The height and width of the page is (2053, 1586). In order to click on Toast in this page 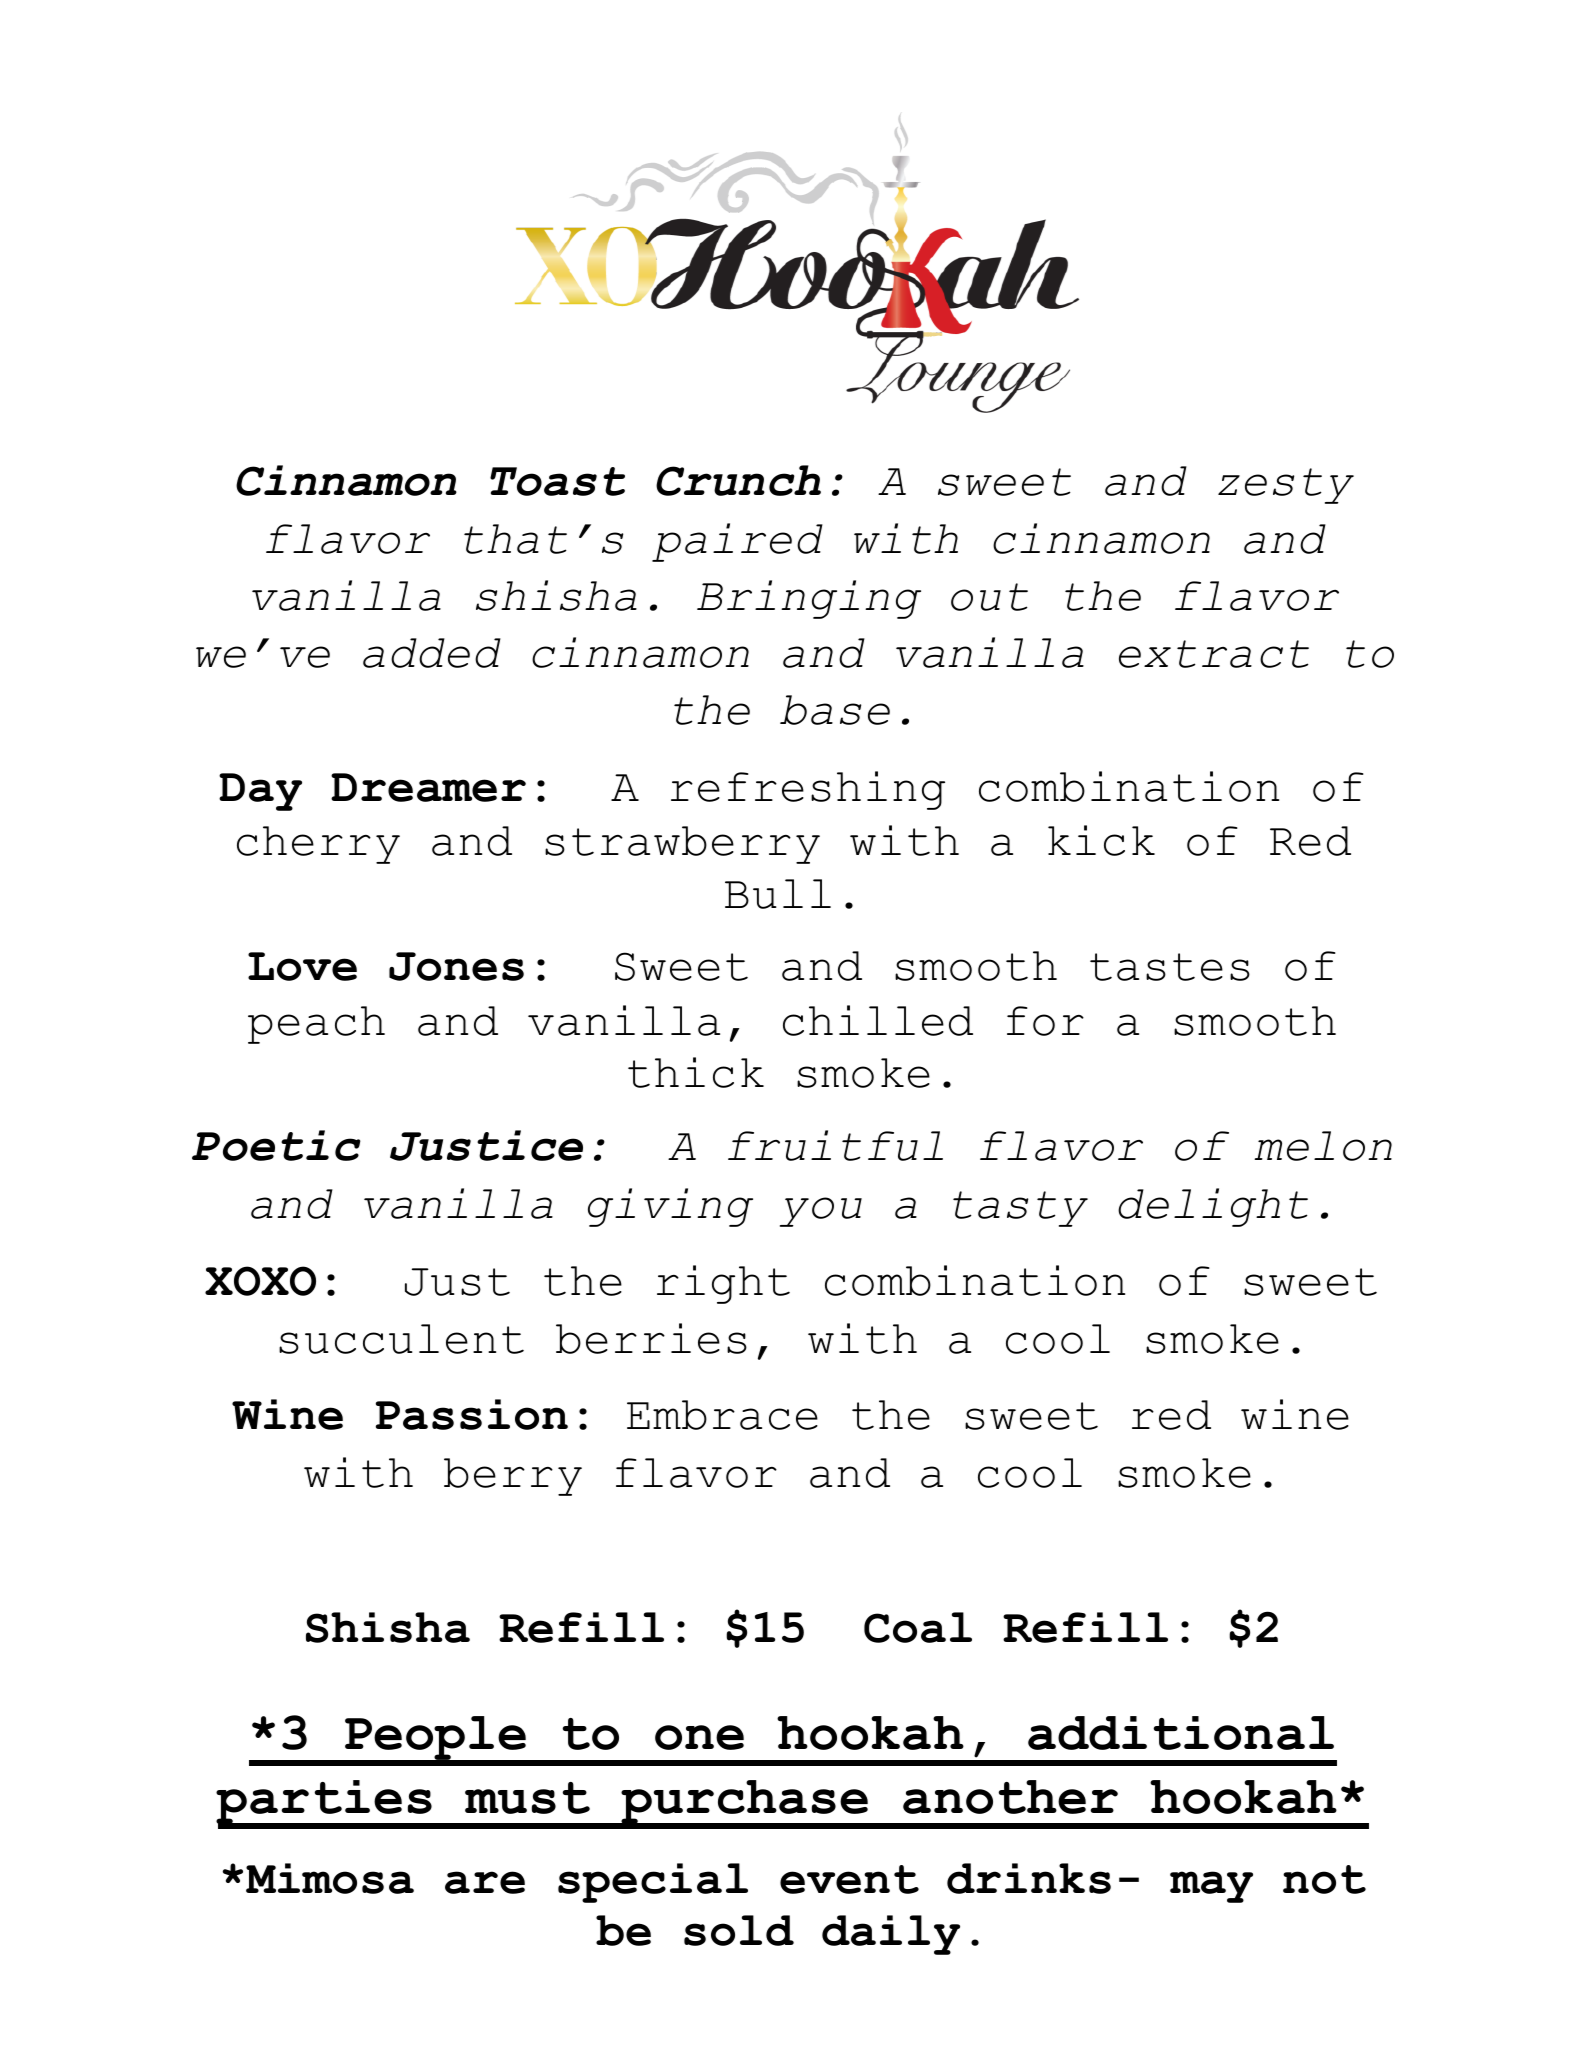, I will do `click(557, 481)`.
